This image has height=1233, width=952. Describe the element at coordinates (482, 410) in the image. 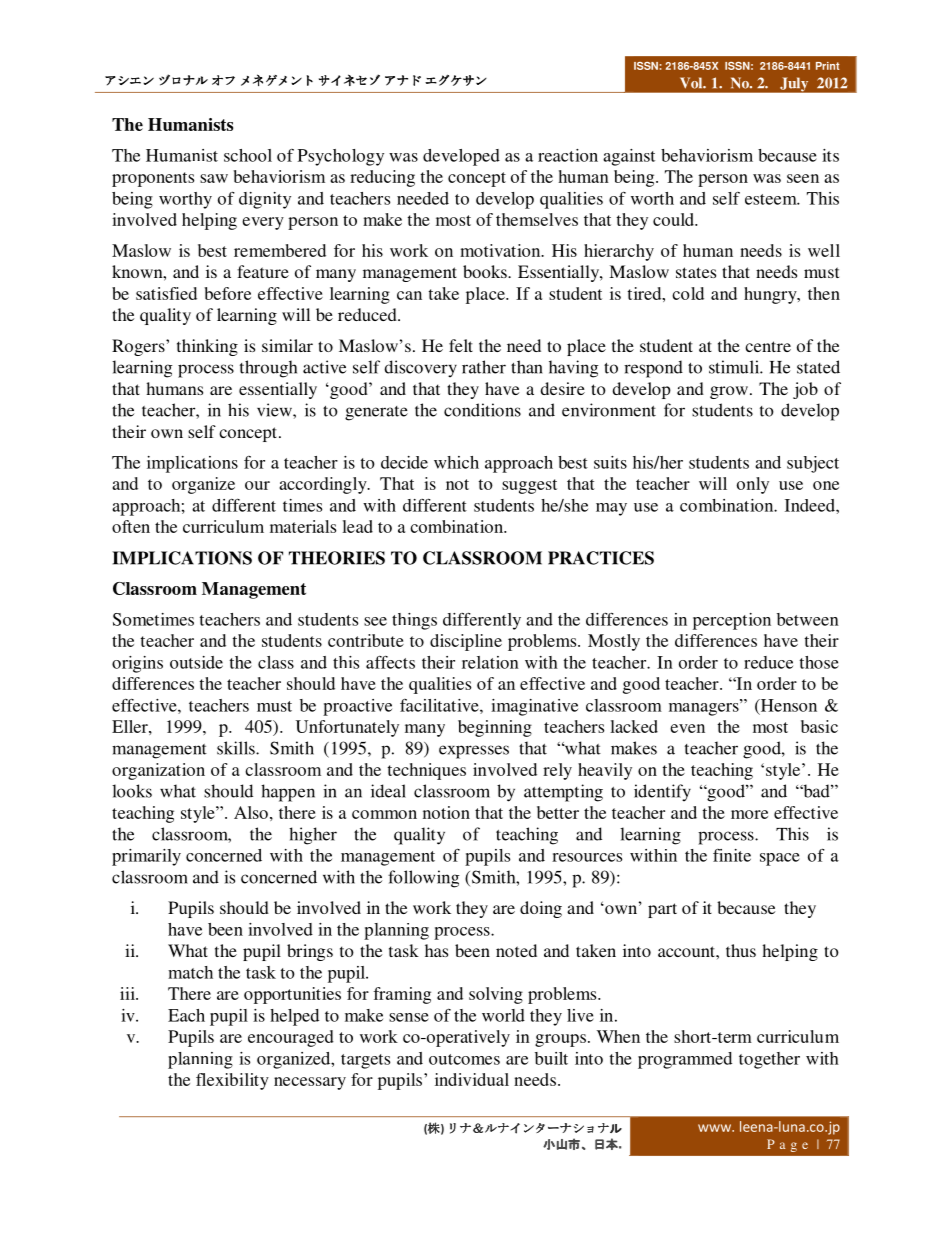

I see `conditions` at that location.
